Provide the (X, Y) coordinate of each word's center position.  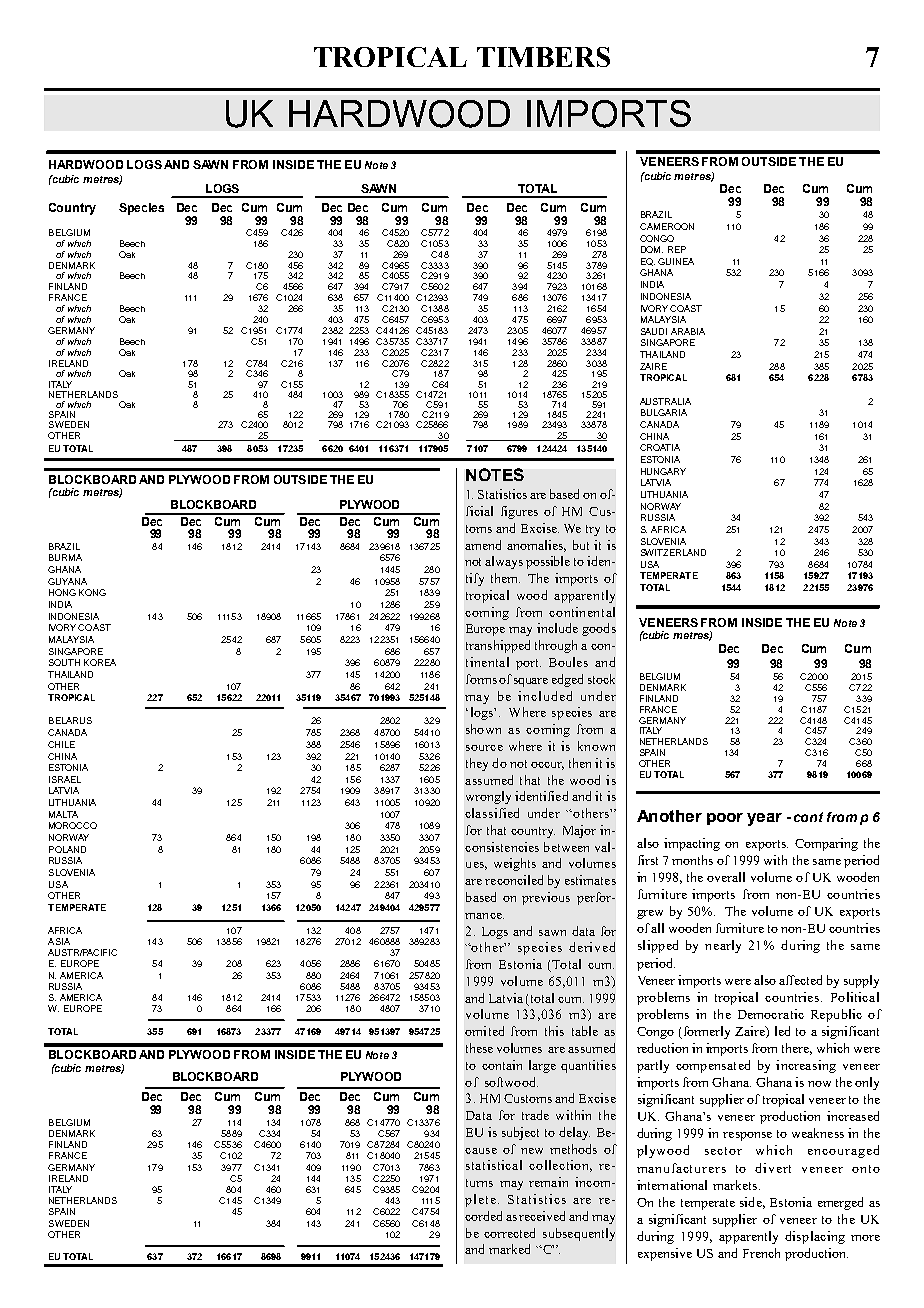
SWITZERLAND (673, 552)
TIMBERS (543, 57)
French (761, 1253)
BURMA (65, 557)
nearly (723, 946)
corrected (509, 1233)
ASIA (59, 941)
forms (481, 679)
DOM (652, 249)
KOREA (100, 662)
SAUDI (654, 331)
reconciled (514, 880)
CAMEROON (667, 226)
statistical (494, 1165)
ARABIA (688, 331)
